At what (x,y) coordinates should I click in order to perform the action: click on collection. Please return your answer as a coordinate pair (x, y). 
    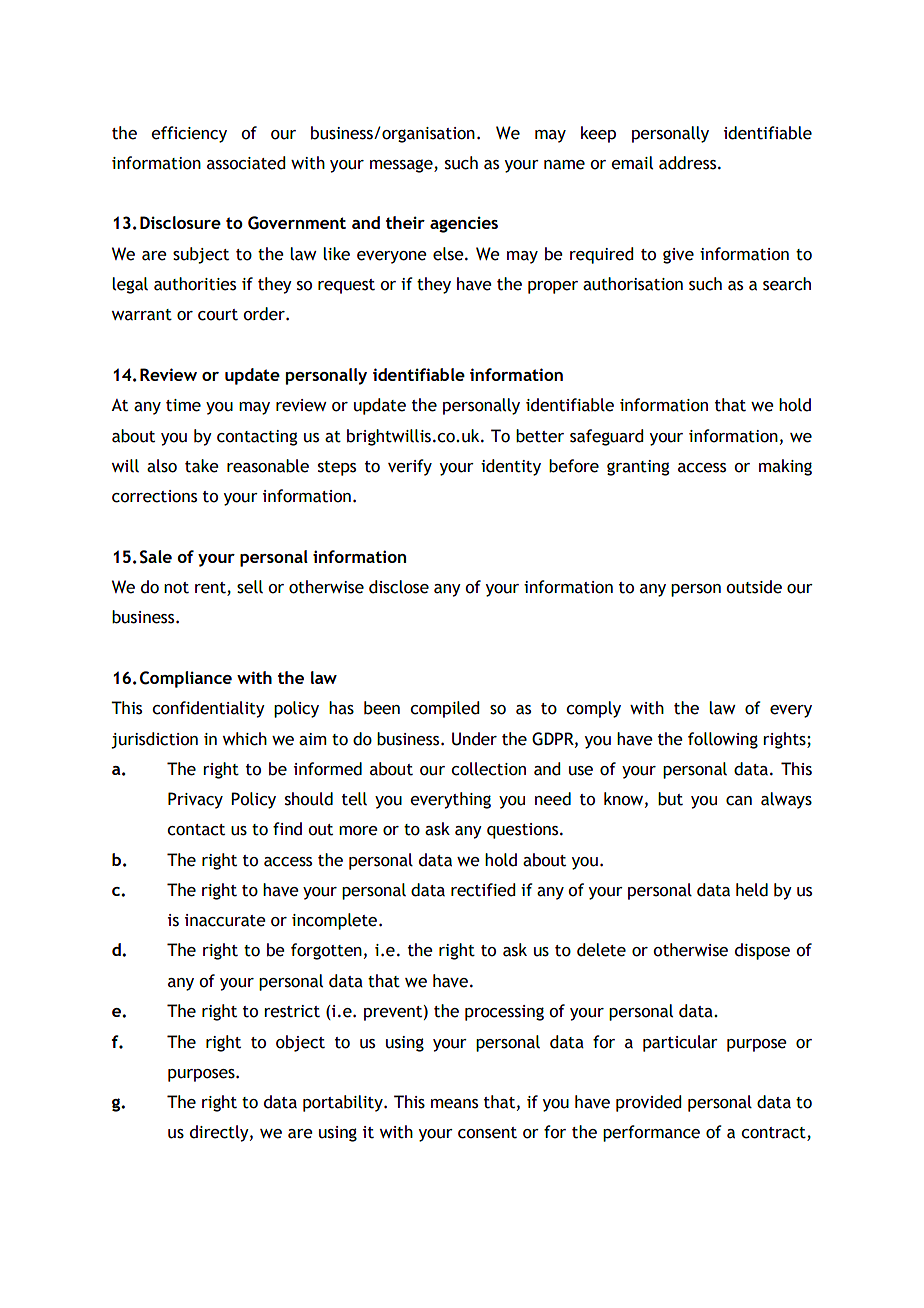
    Looking at the image, I should click on (488, 769).
